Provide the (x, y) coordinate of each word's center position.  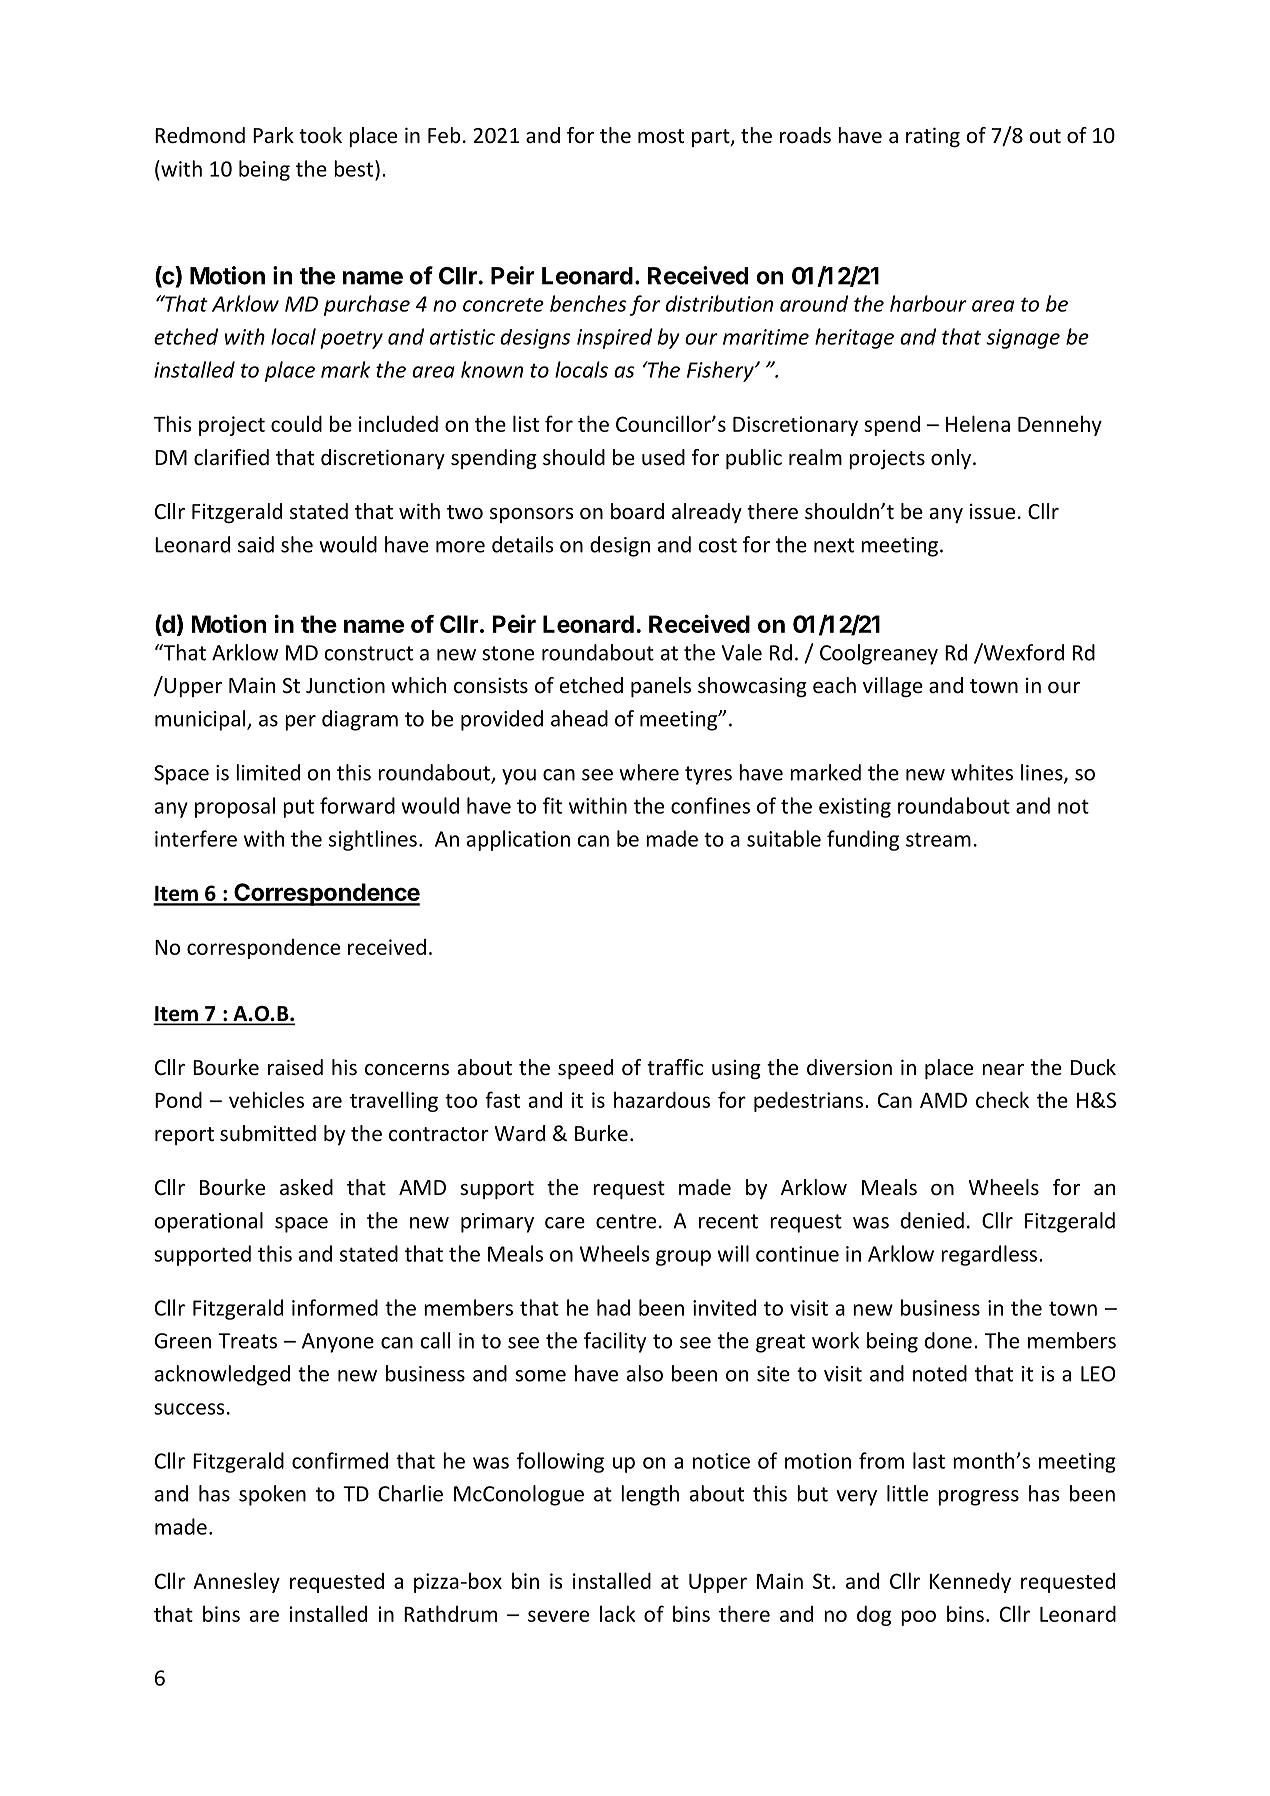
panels (661, 687)
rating (933, 137)
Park (273, 135)
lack (617, 1613)
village (893, 687)
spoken (272, 1495)
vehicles (266, 1099)
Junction (345, 685)
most (661, 136)
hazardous (662, 1099)
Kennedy (970, 1583)
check (1002, 1099)
